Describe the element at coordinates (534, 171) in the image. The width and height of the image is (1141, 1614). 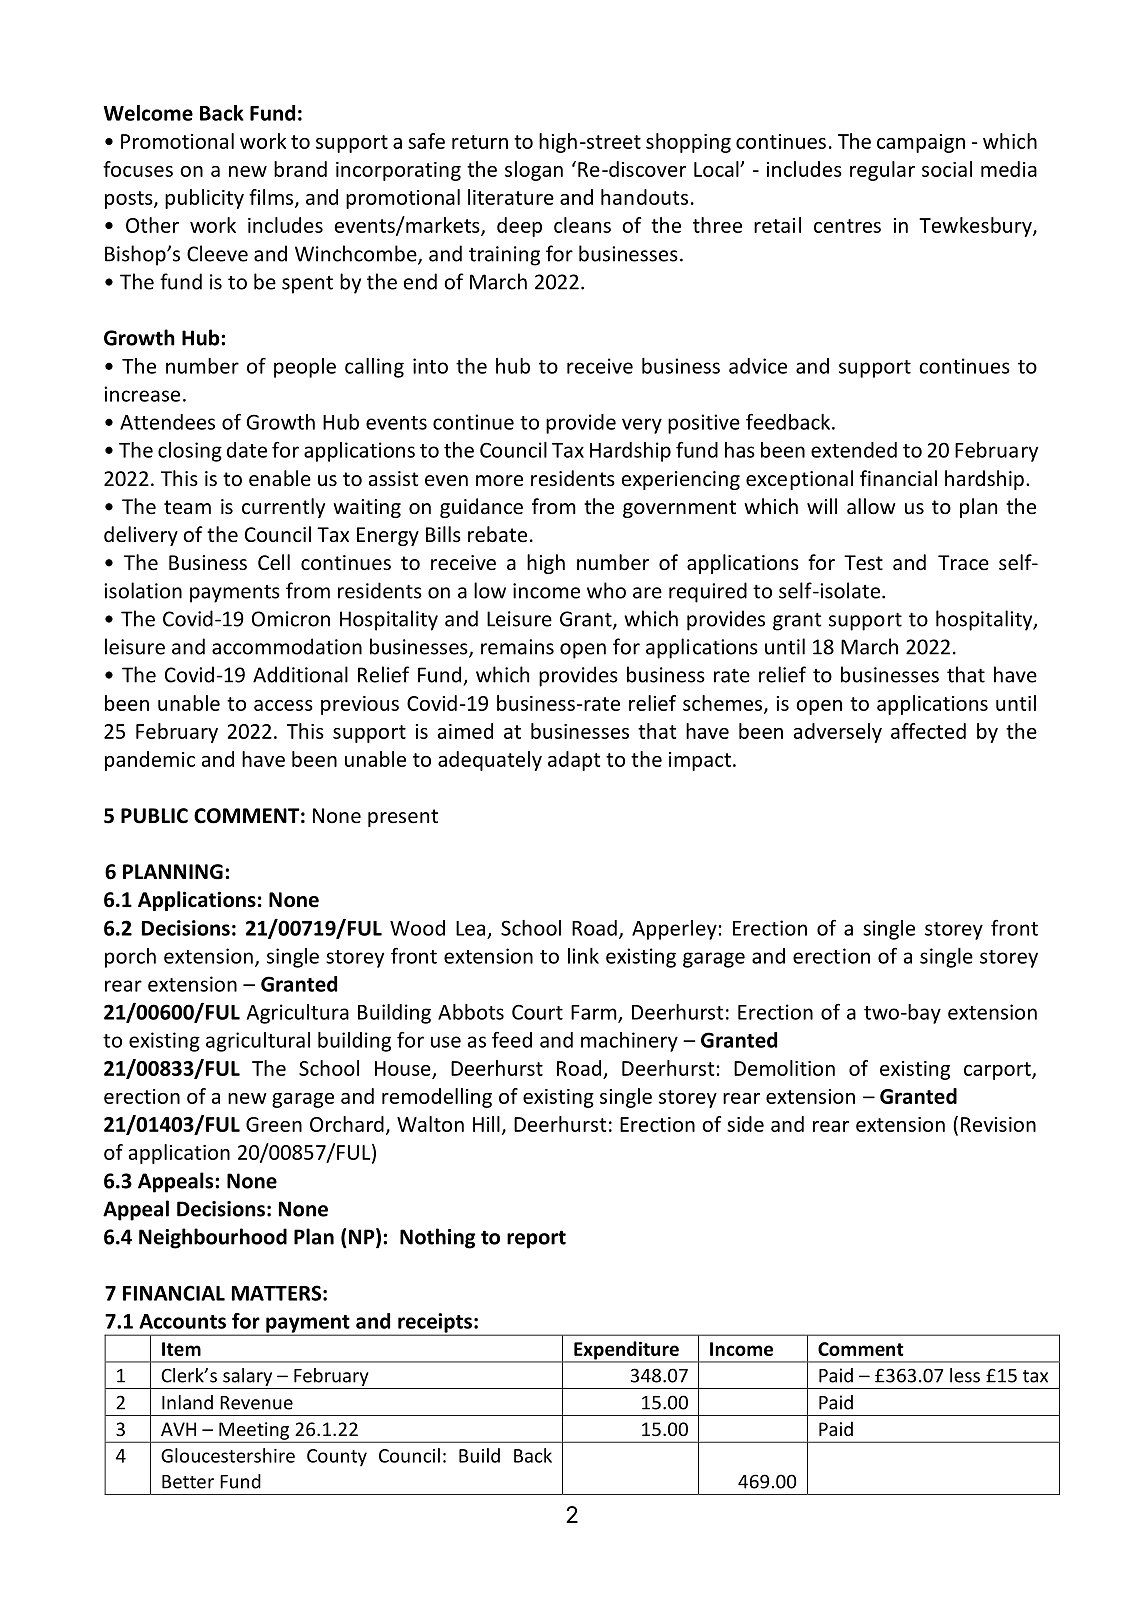
I see `slogan` at that location.
